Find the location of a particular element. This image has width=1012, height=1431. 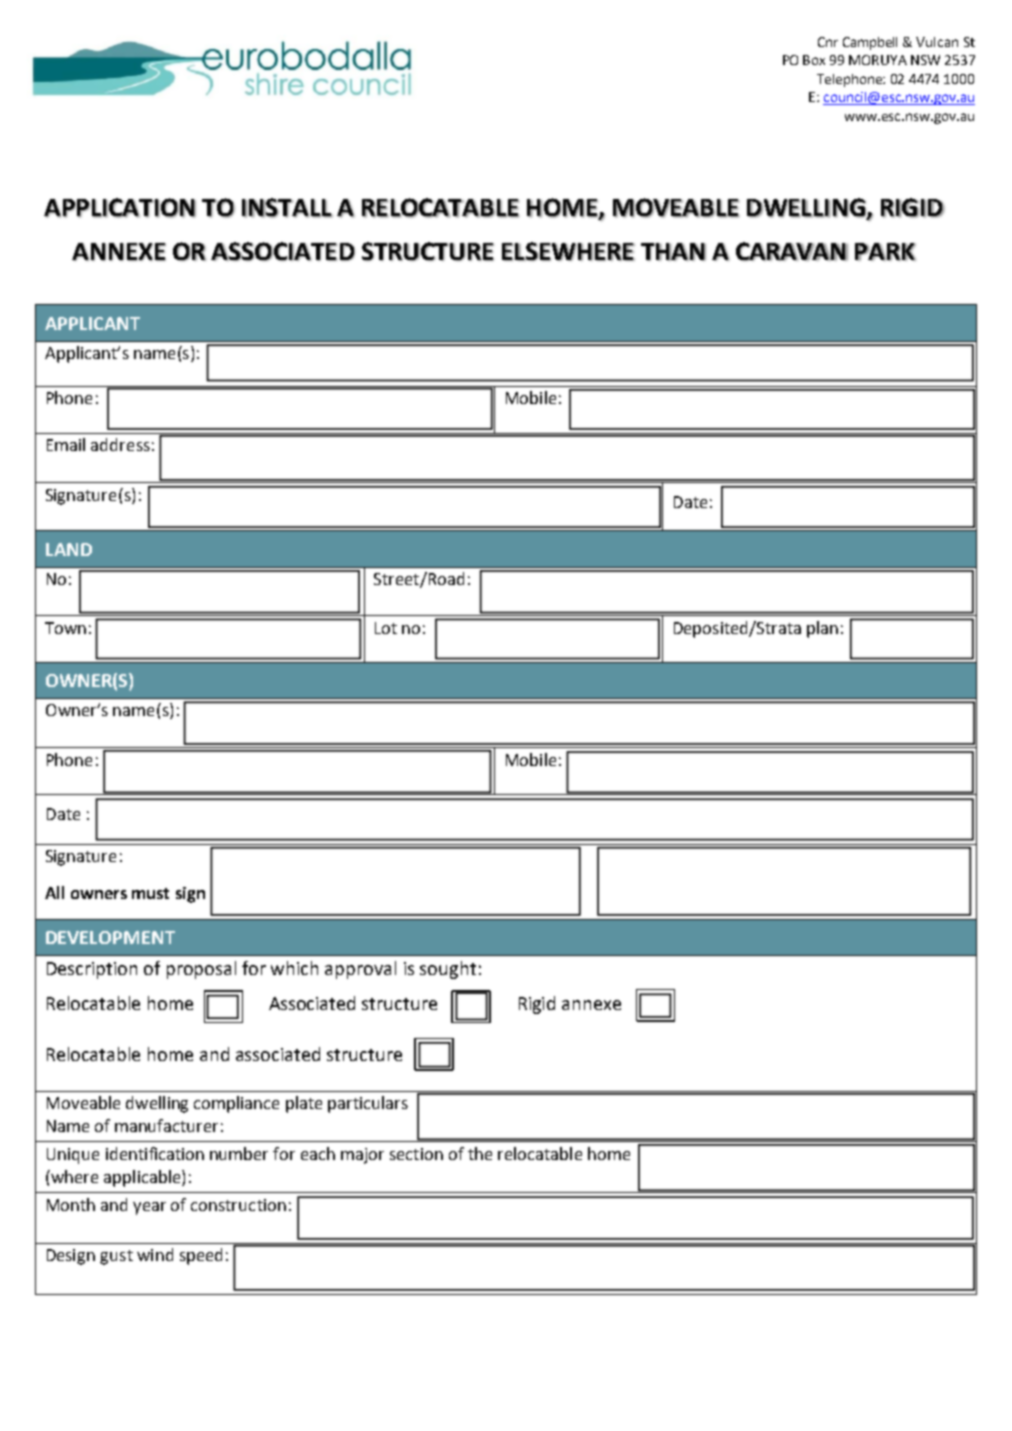

Box is located at coordinates (814, 60).
